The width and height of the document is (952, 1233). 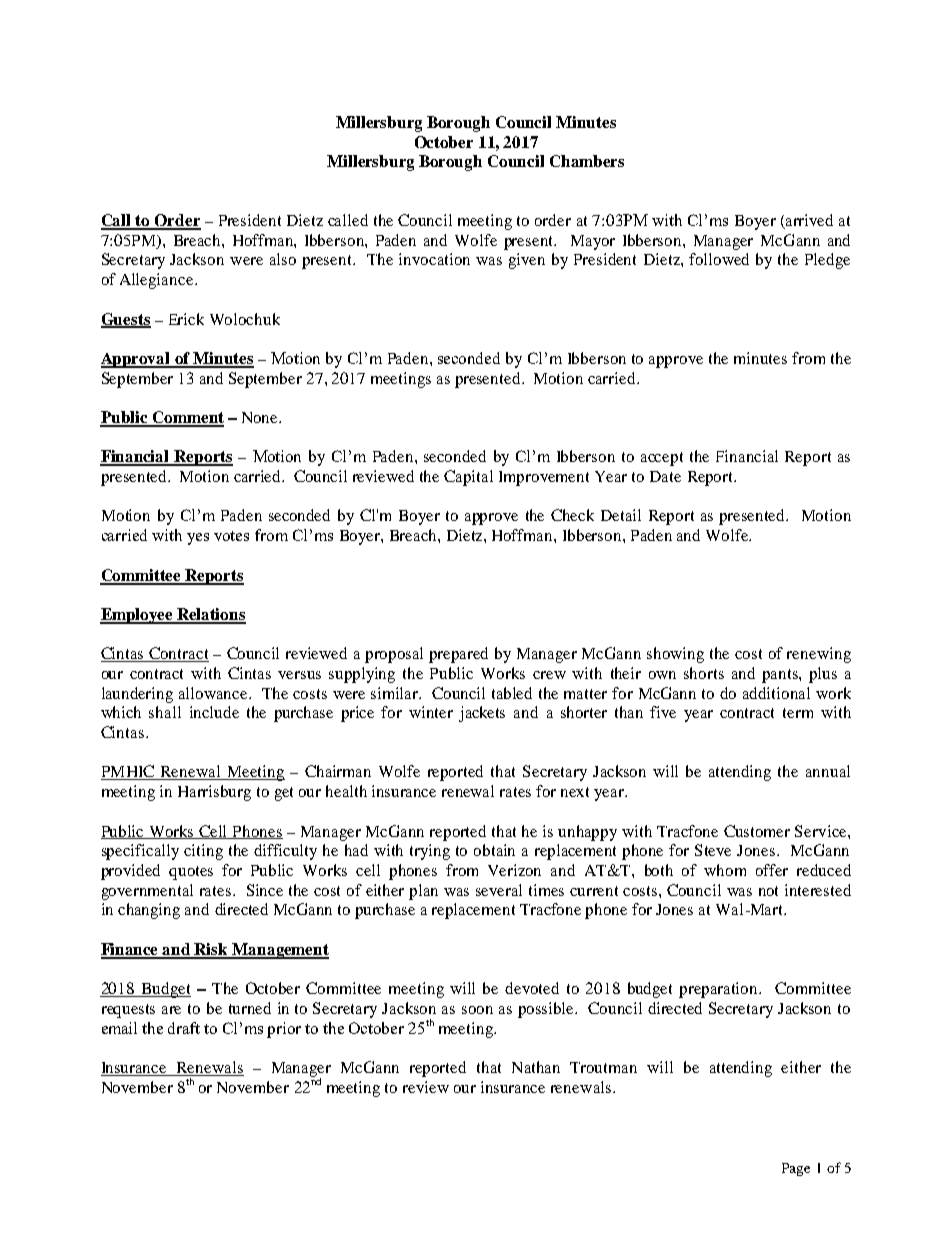 I want to click on allowance, so click(x=214, y=693).
